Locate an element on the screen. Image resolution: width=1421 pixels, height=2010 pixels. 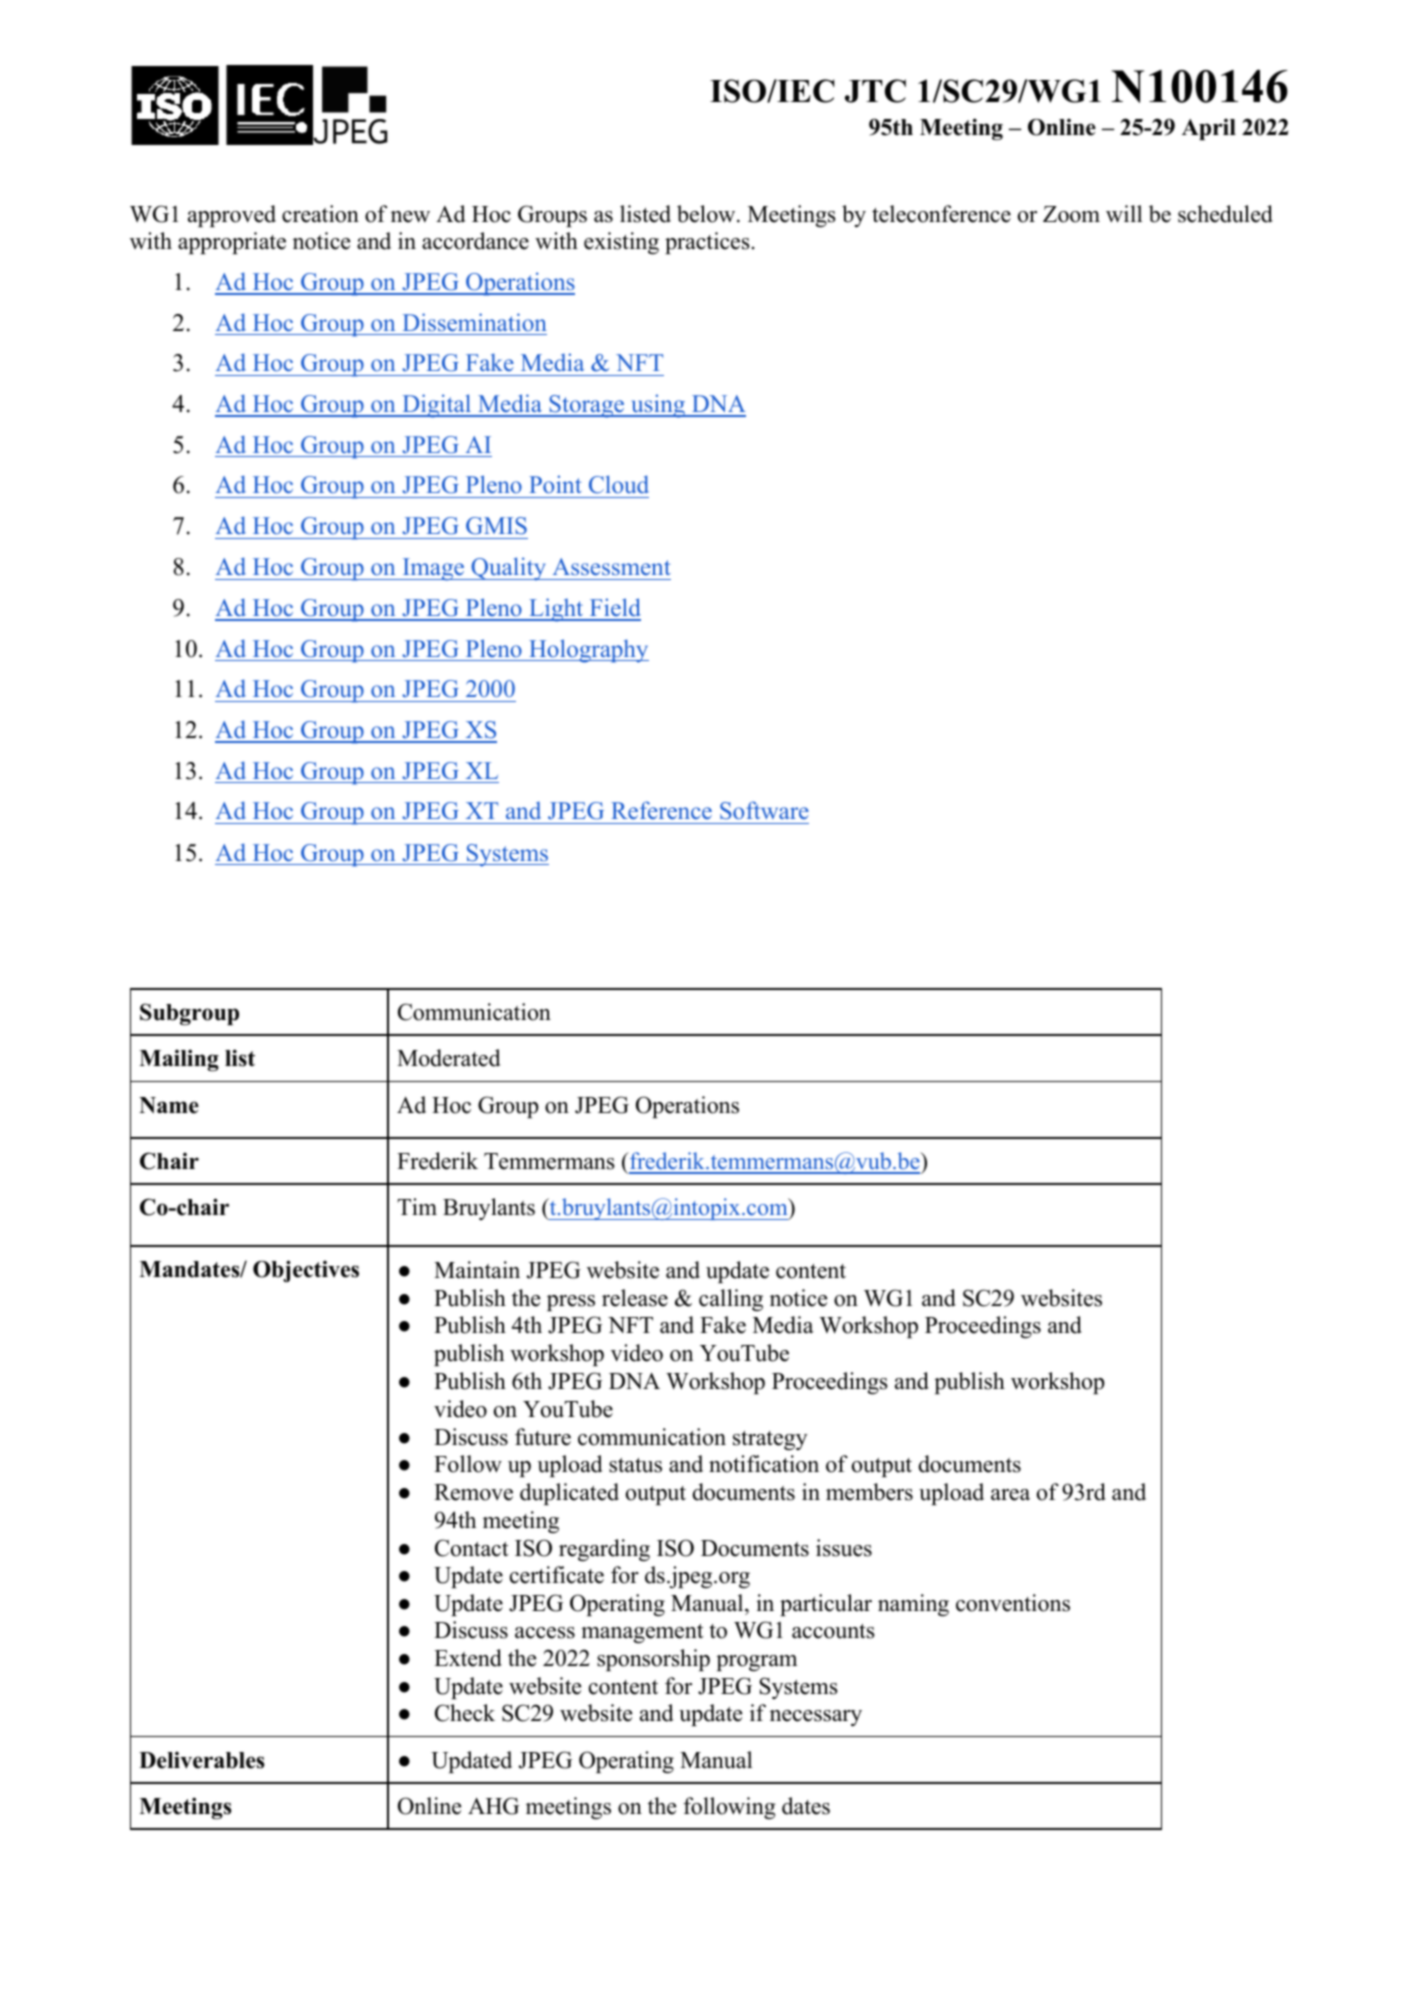
calling is located at coordinates (731, 1300).
